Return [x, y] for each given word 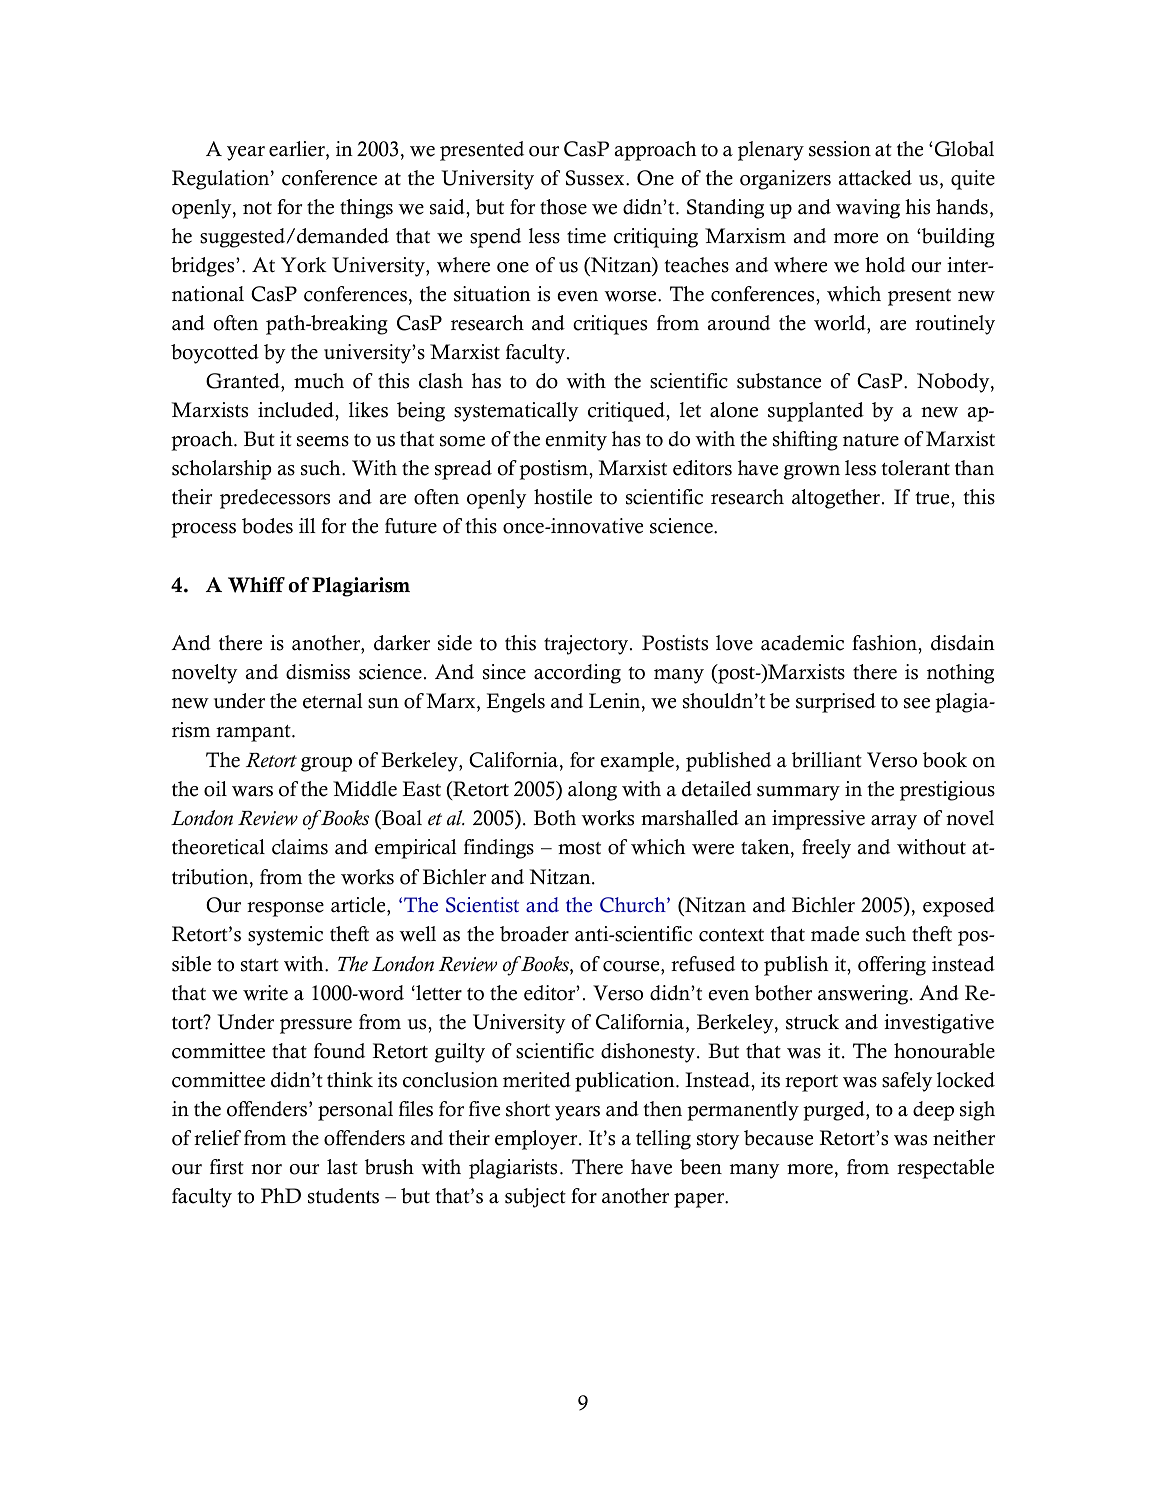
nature [871, 440]
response [285, 909]
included [297, 410]
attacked [875, 178]
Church [634, 905]
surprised [836, 703]
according [577, 674]
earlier [298, 149]
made [835, 934]
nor [266, 1169]
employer [537, 1140]
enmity [576, 441]
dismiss [318, 672]
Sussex [596, 178]
